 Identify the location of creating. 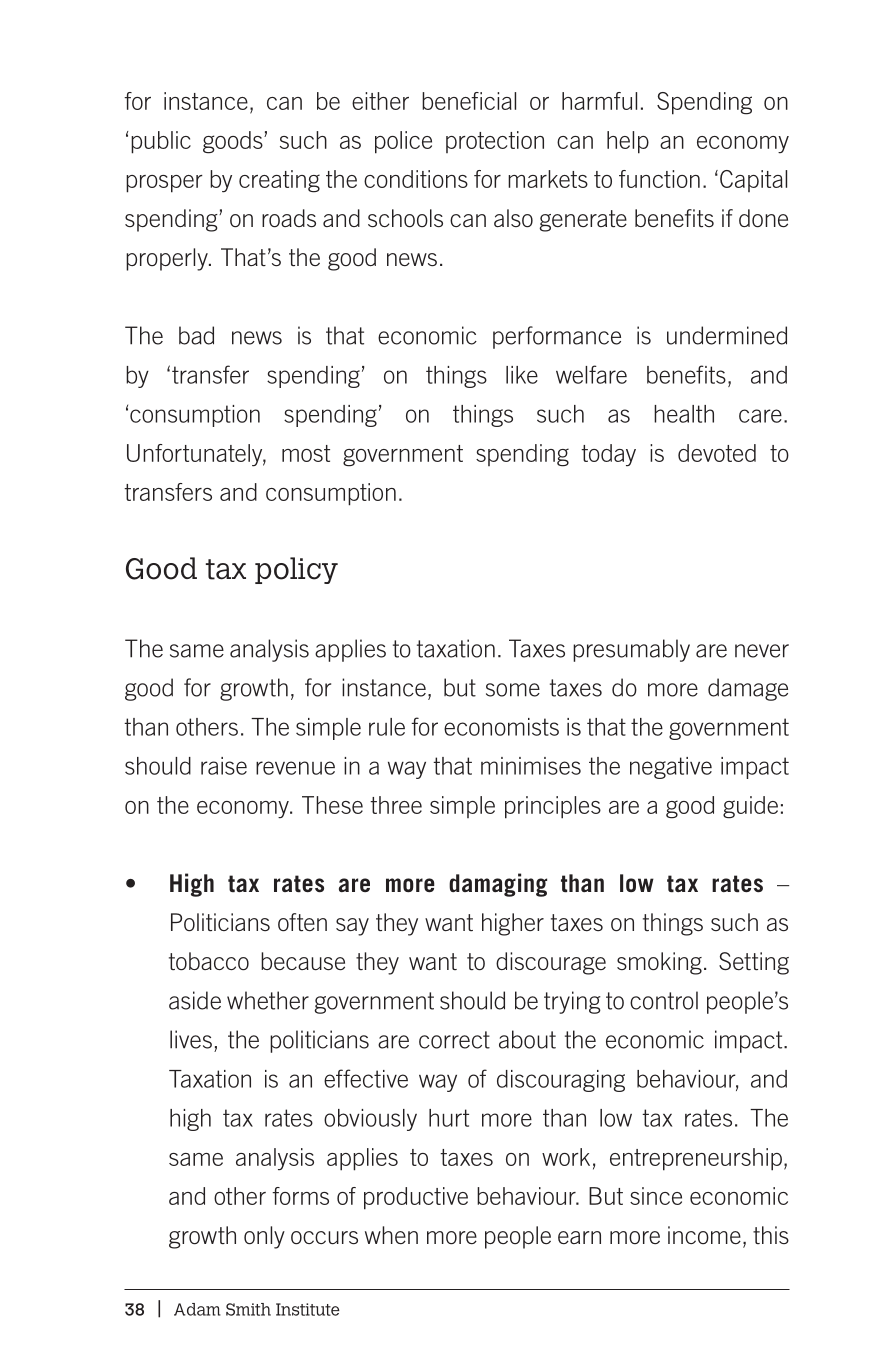
(279, 181).
